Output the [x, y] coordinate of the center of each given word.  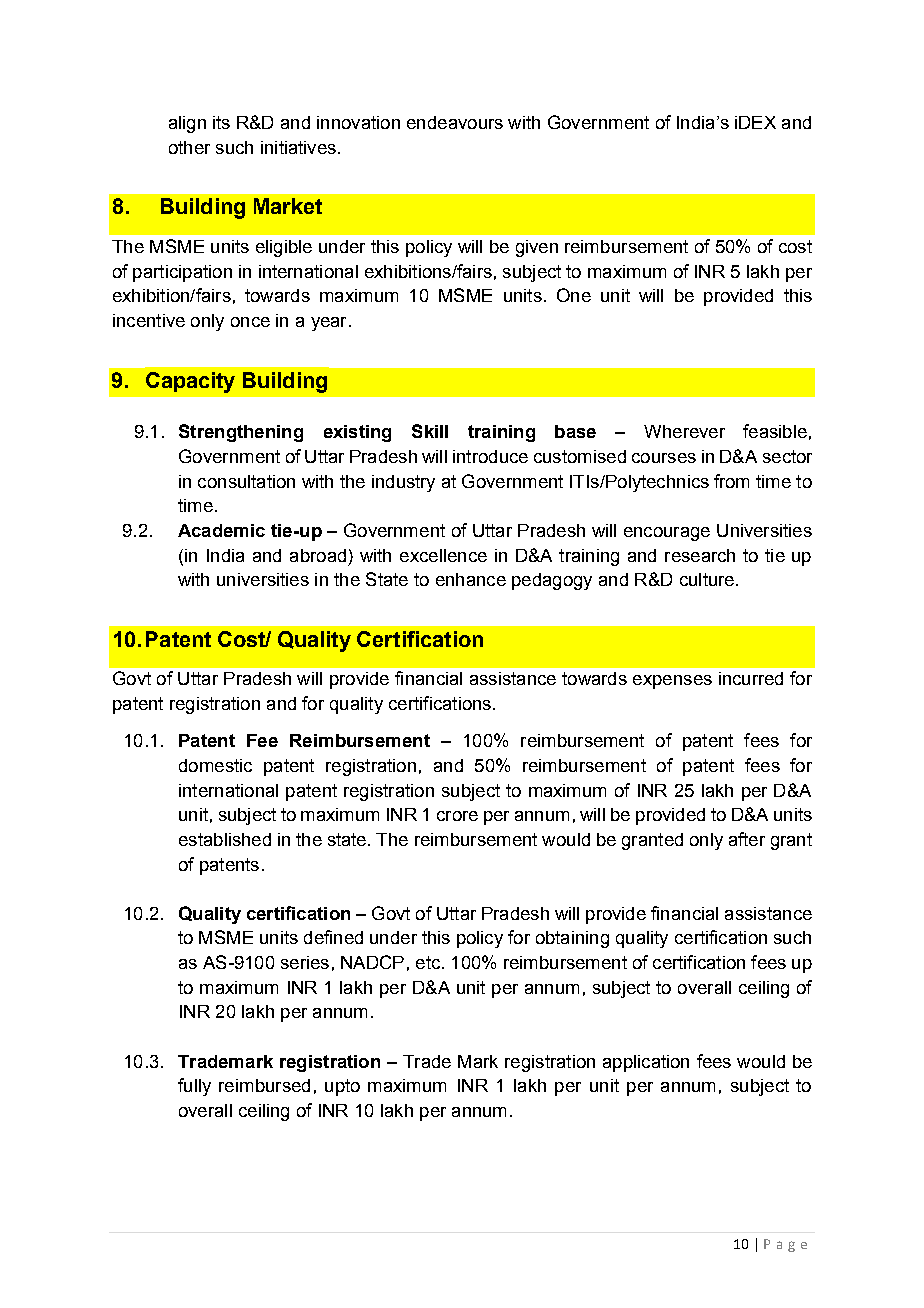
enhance [471, 579]
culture [707, 579]
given [537, 248]
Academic [221, 530]
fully [194, 1087]
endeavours [455, 122]
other [189, 147]
